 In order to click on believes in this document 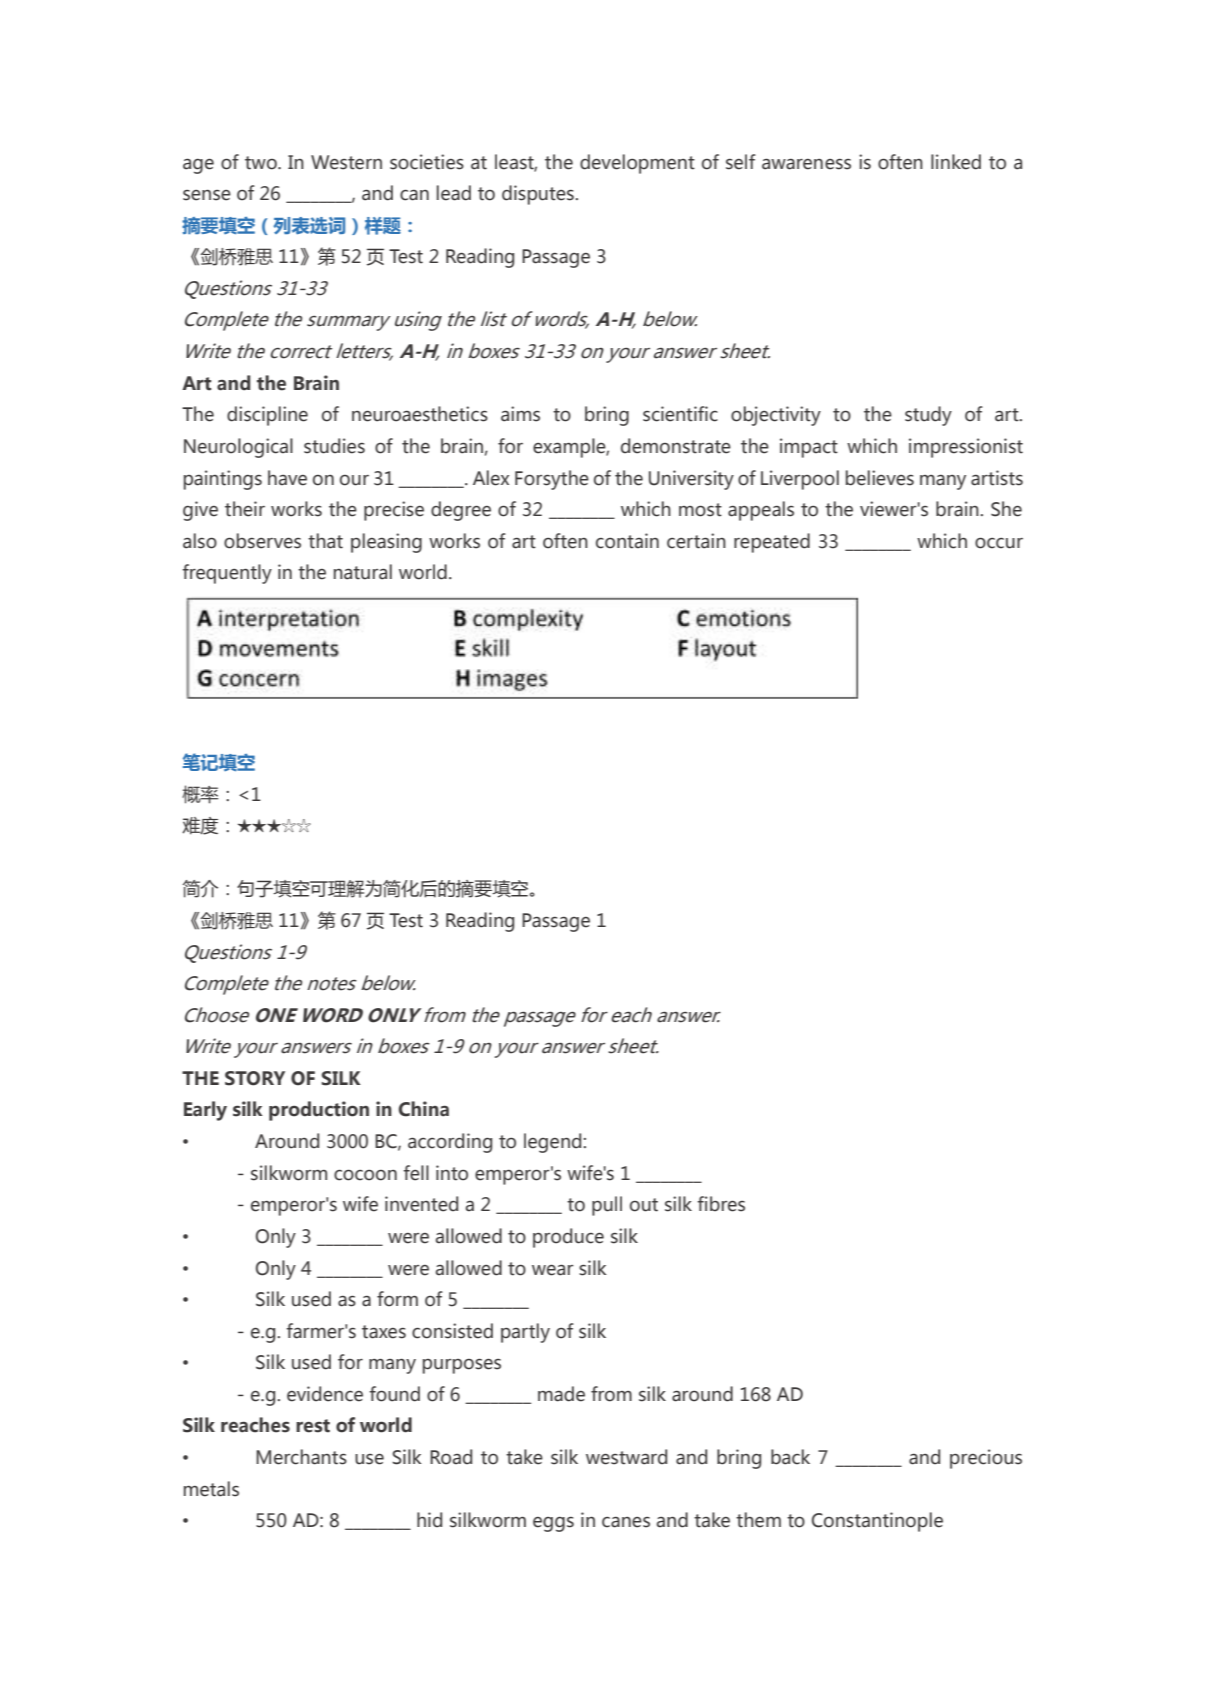, I will do `click(880, 478)`.
